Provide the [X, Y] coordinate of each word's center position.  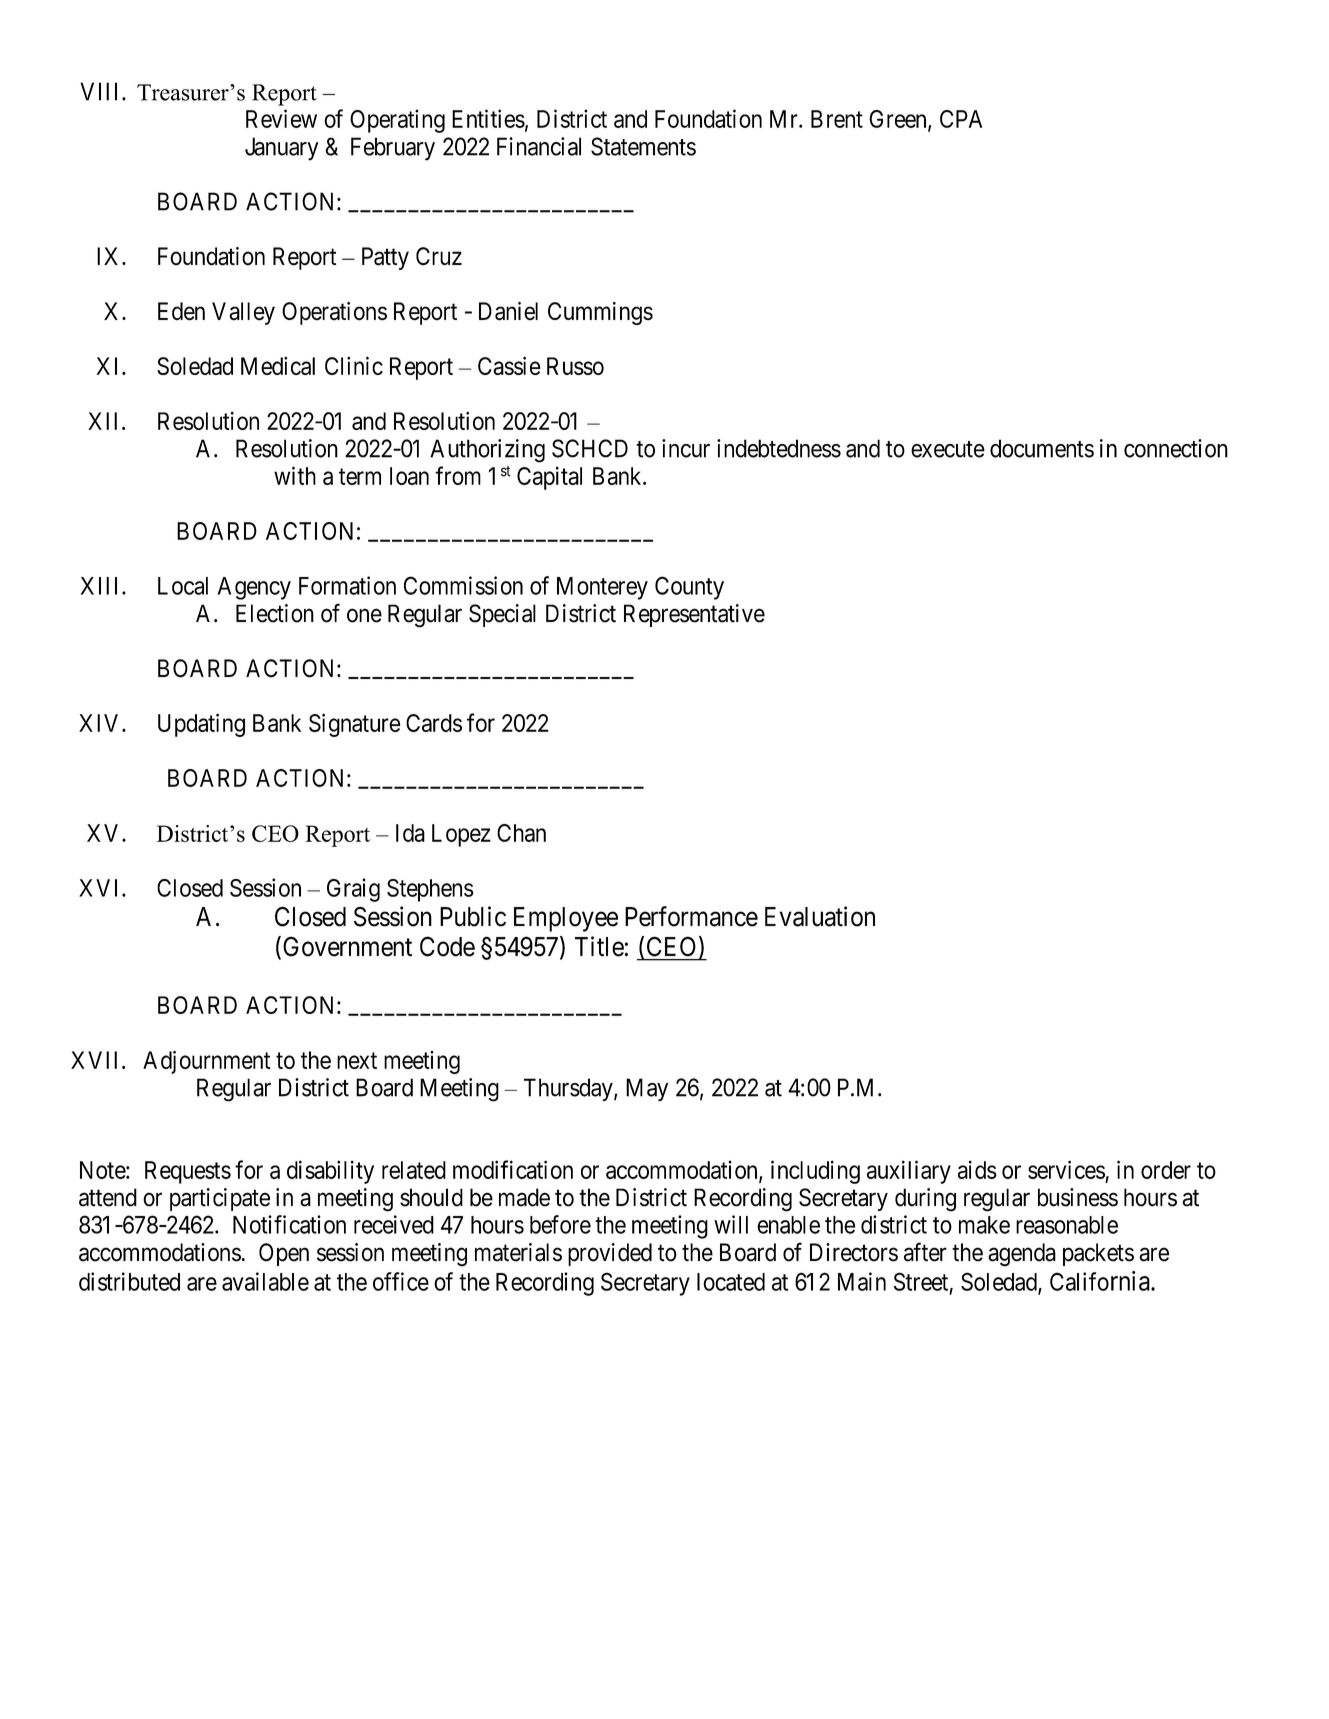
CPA [961, 119]
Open [284, 1254]
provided [610, 1254]
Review [281, 118]
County [689, 588]
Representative [694, 615]
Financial [539, 146]
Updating [201, 725]
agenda [1022, 1255]
